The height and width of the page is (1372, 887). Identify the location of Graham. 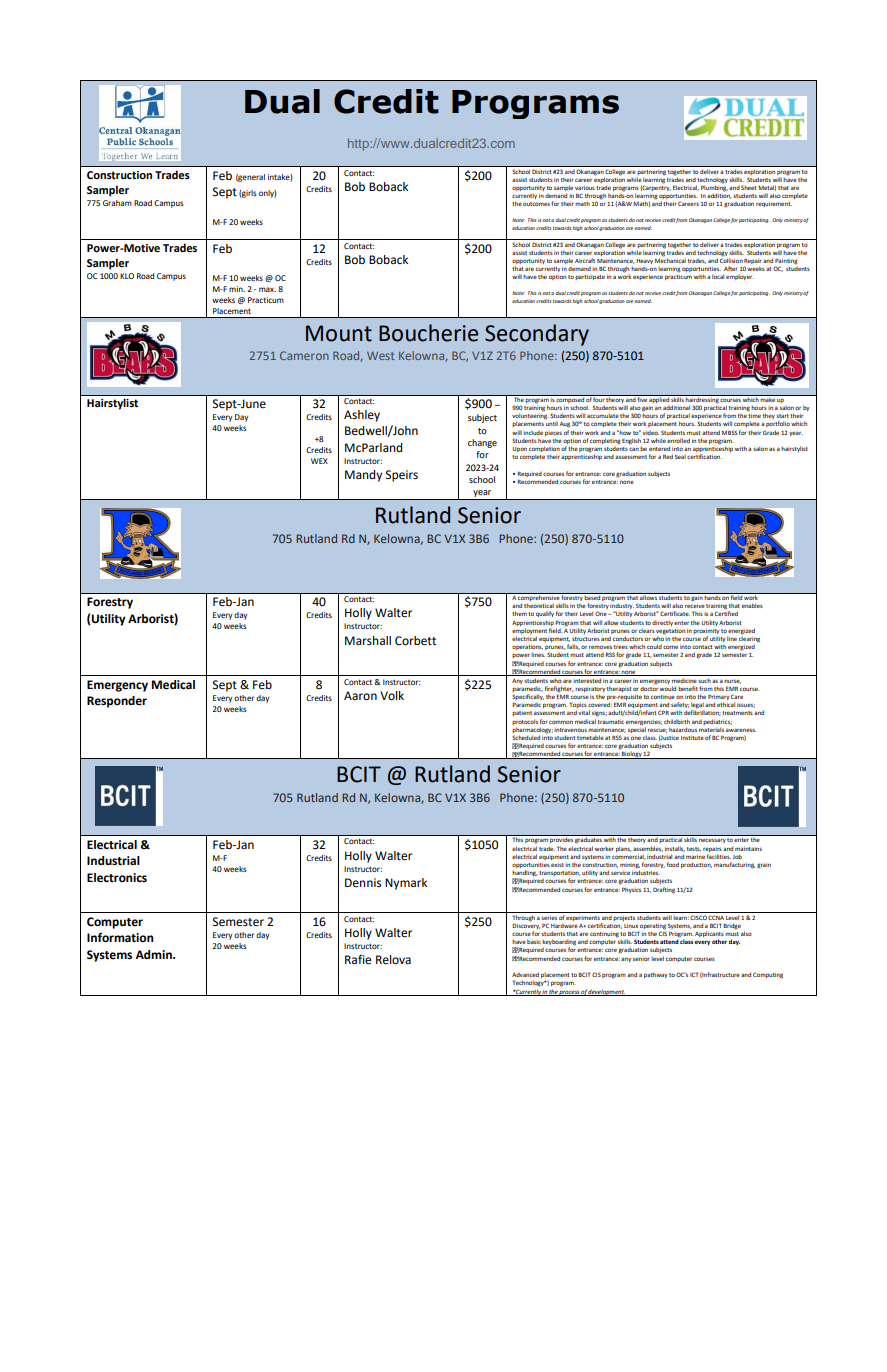
(117, 203).
